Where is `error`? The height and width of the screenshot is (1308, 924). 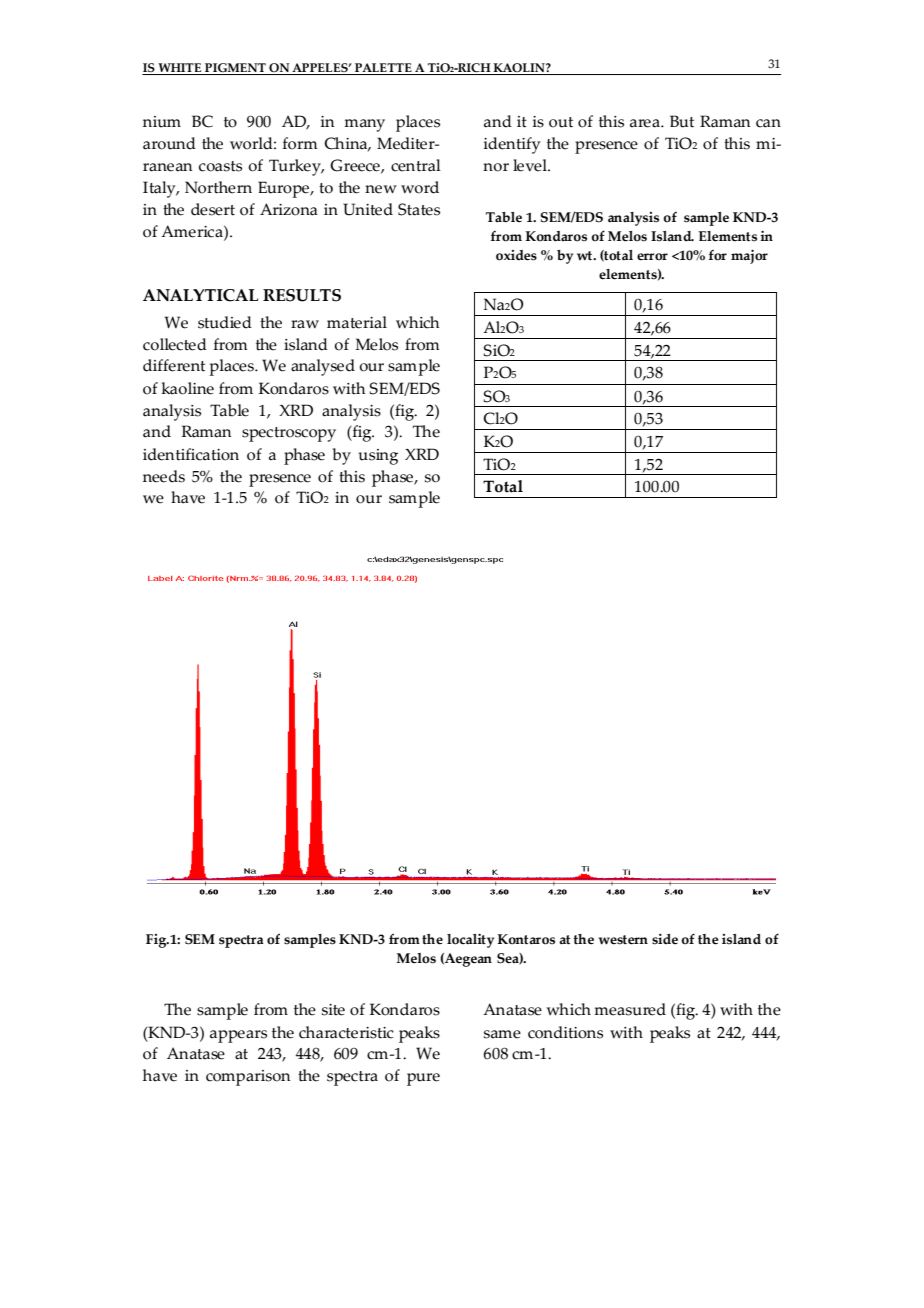 error is located at coordinates (652, 257).
